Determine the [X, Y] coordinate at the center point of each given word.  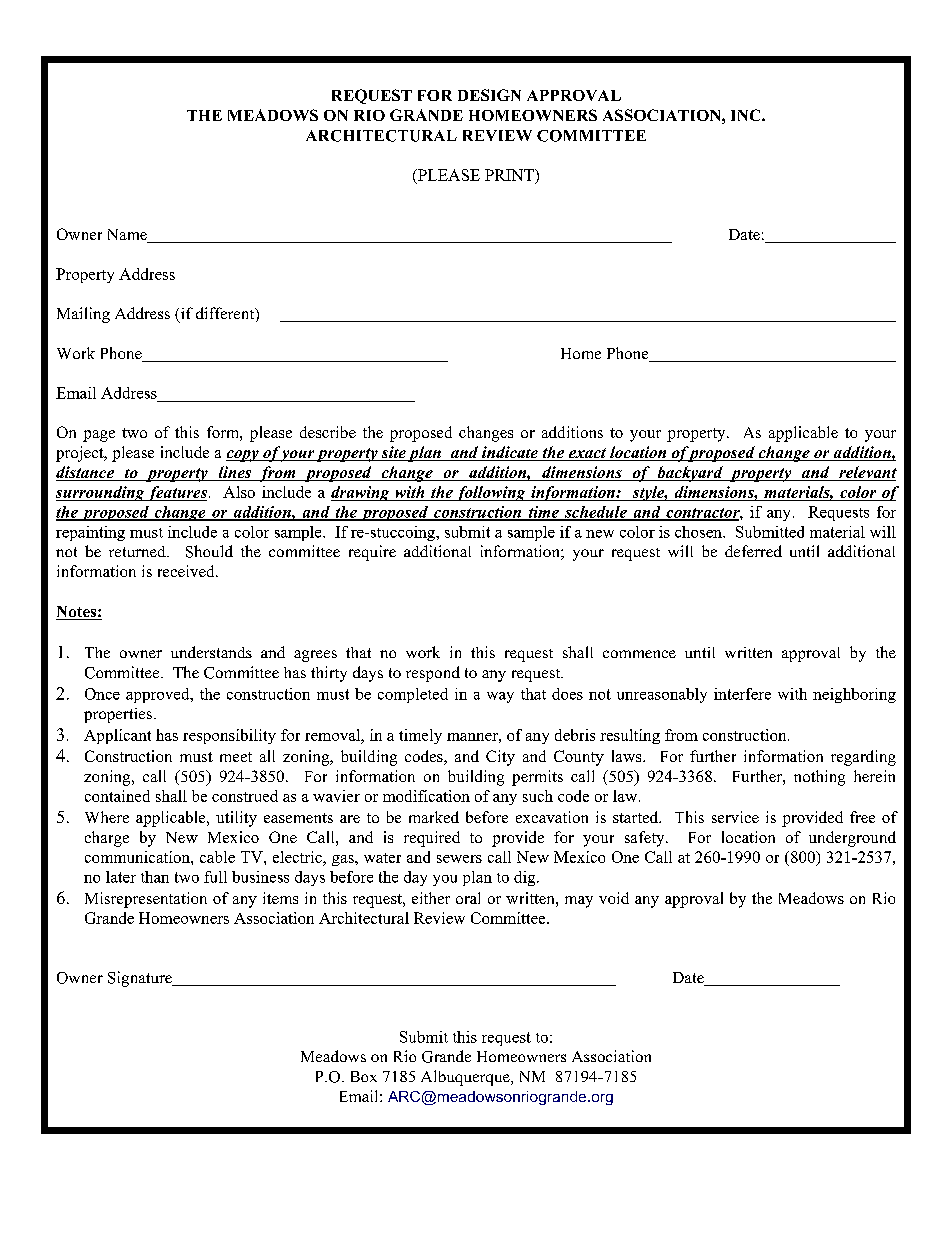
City [500, 758]
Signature [141, 979]
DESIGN [489, 95]
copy [243, 456]
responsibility [229, 736]
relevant [867, 473]
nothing [819, 778]
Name [128, 236]
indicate [510, 453]
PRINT [510, 175]
